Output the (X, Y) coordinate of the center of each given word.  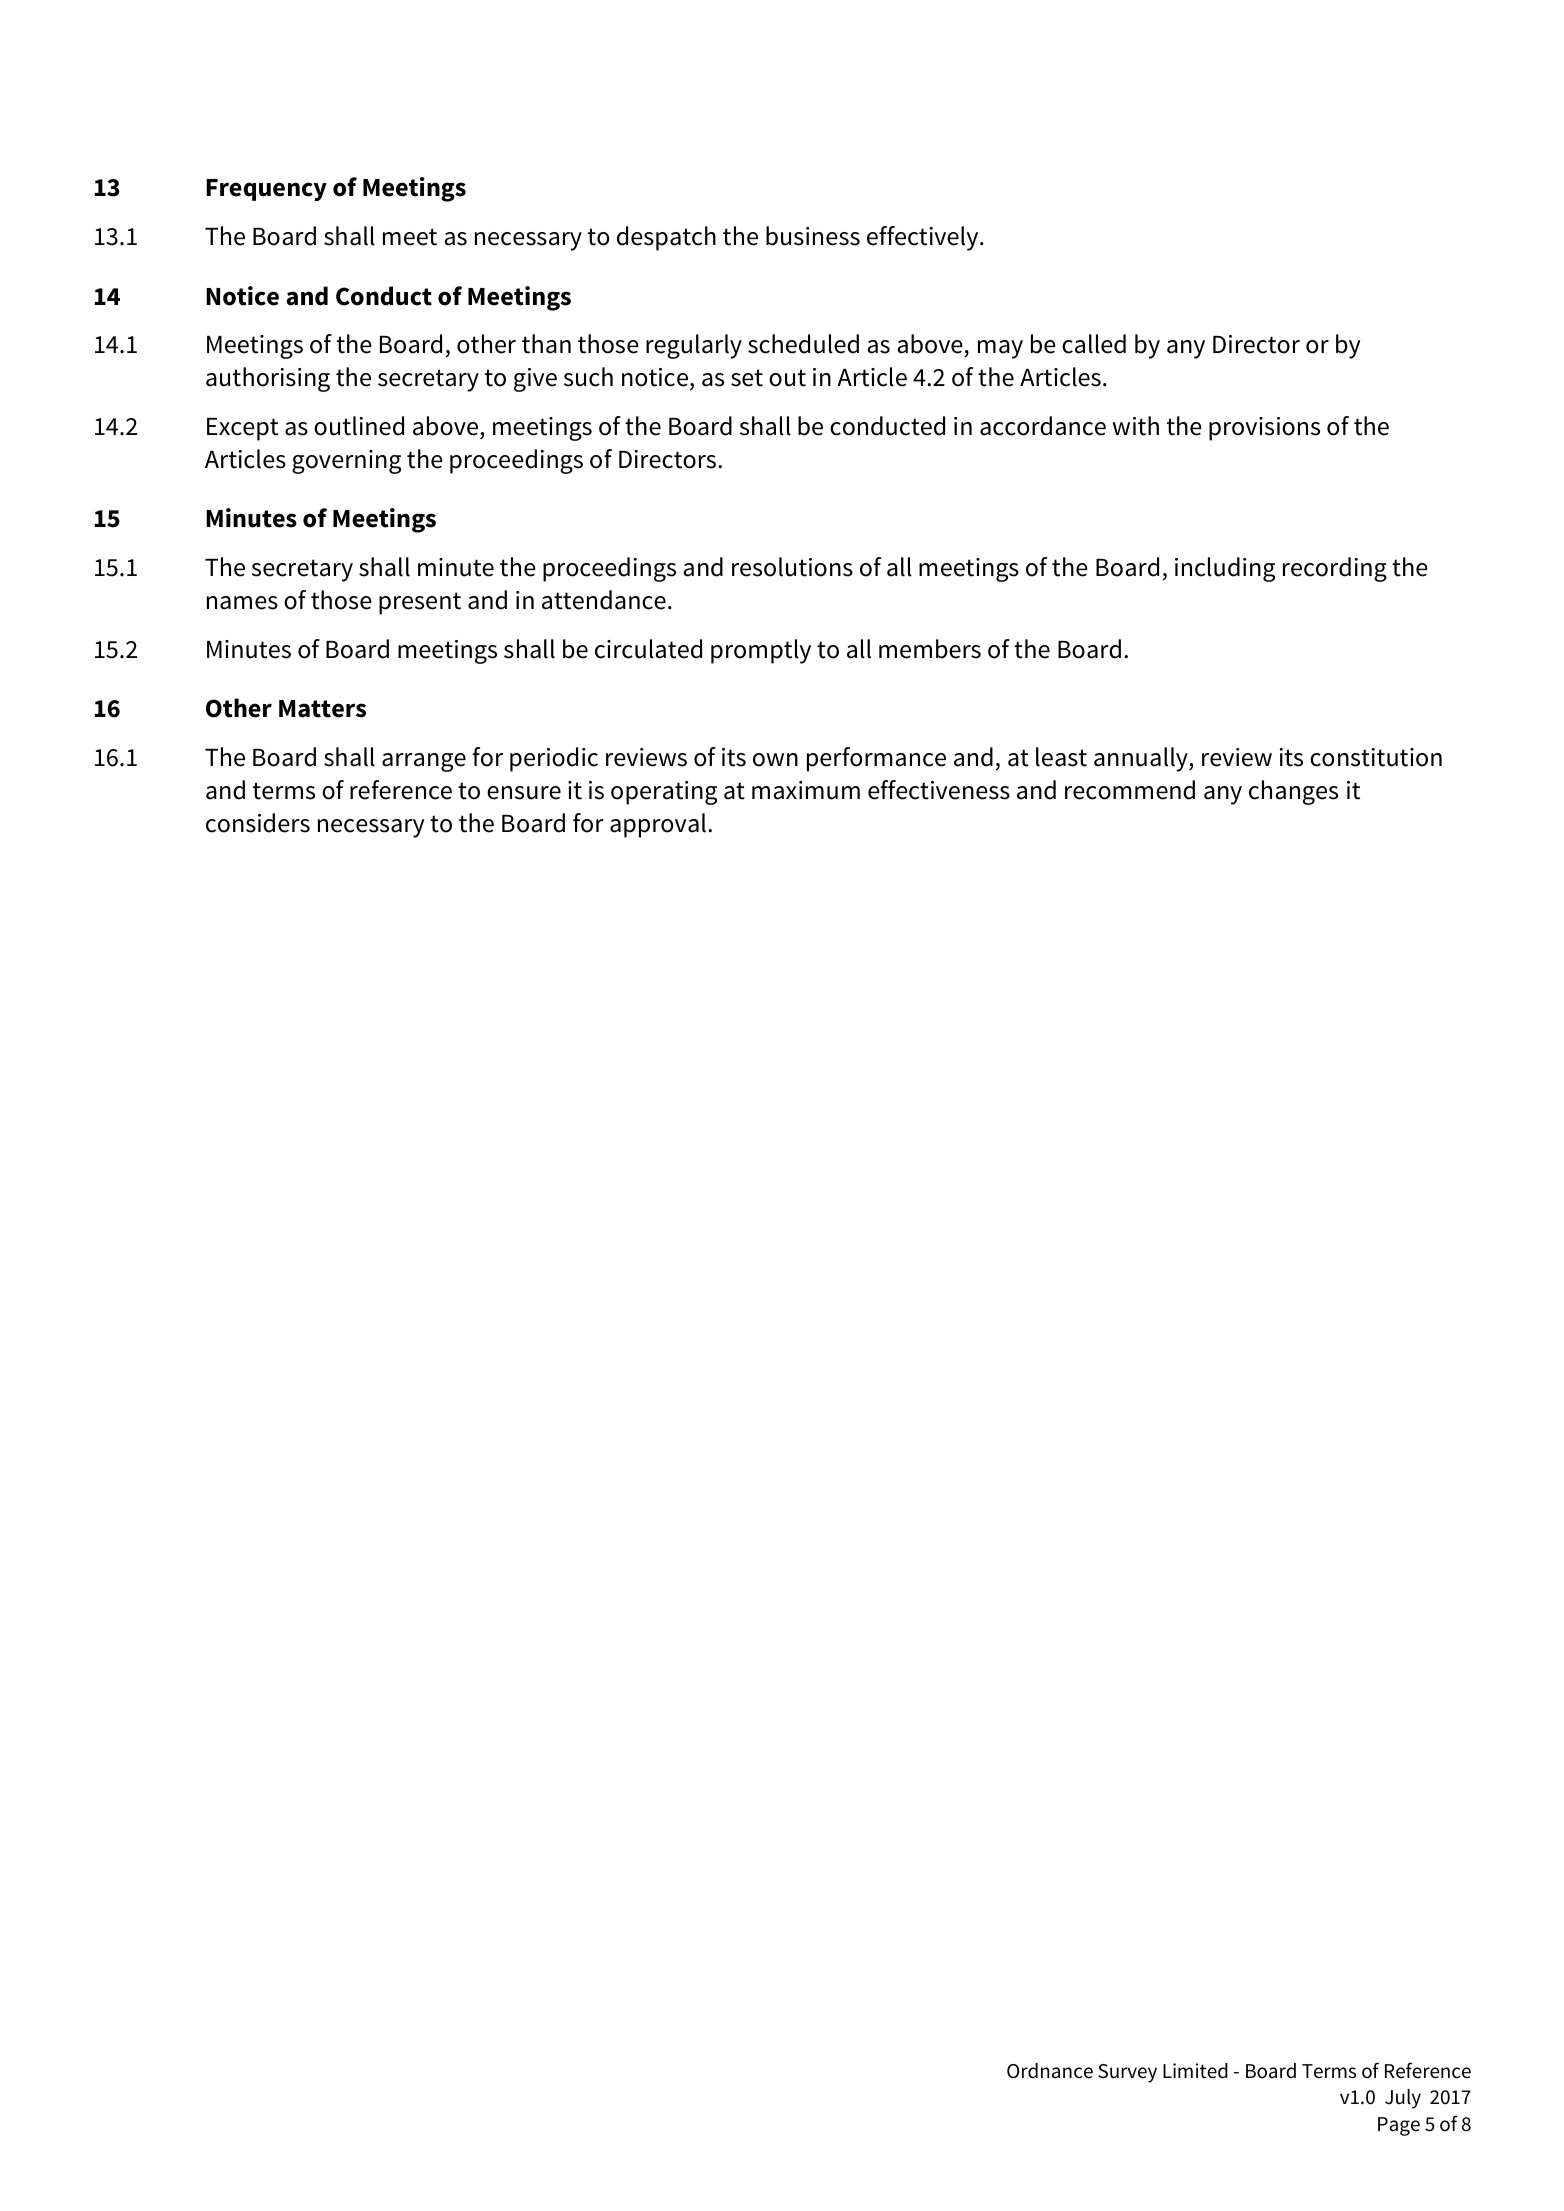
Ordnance (1050, 2071)
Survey (1127, 2073)
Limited (1195, 2071)
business (813, 236)
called (1094, 344)
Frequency (266, 190)
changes (1293, 792)
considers (258, 823)
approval (659, 825)
